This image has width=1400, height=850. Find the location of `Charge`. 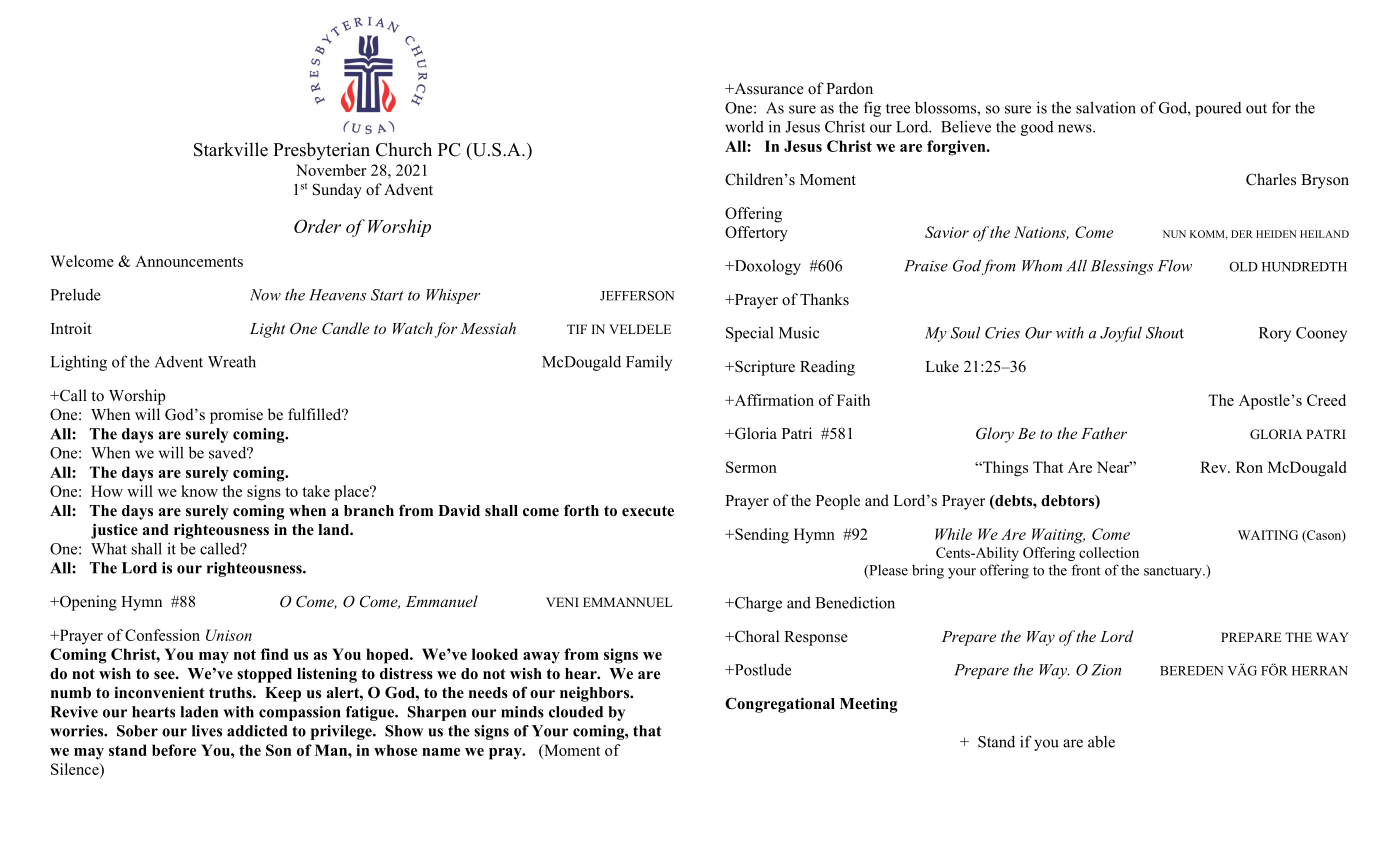

Charge is located at coordinates (757, 604).
